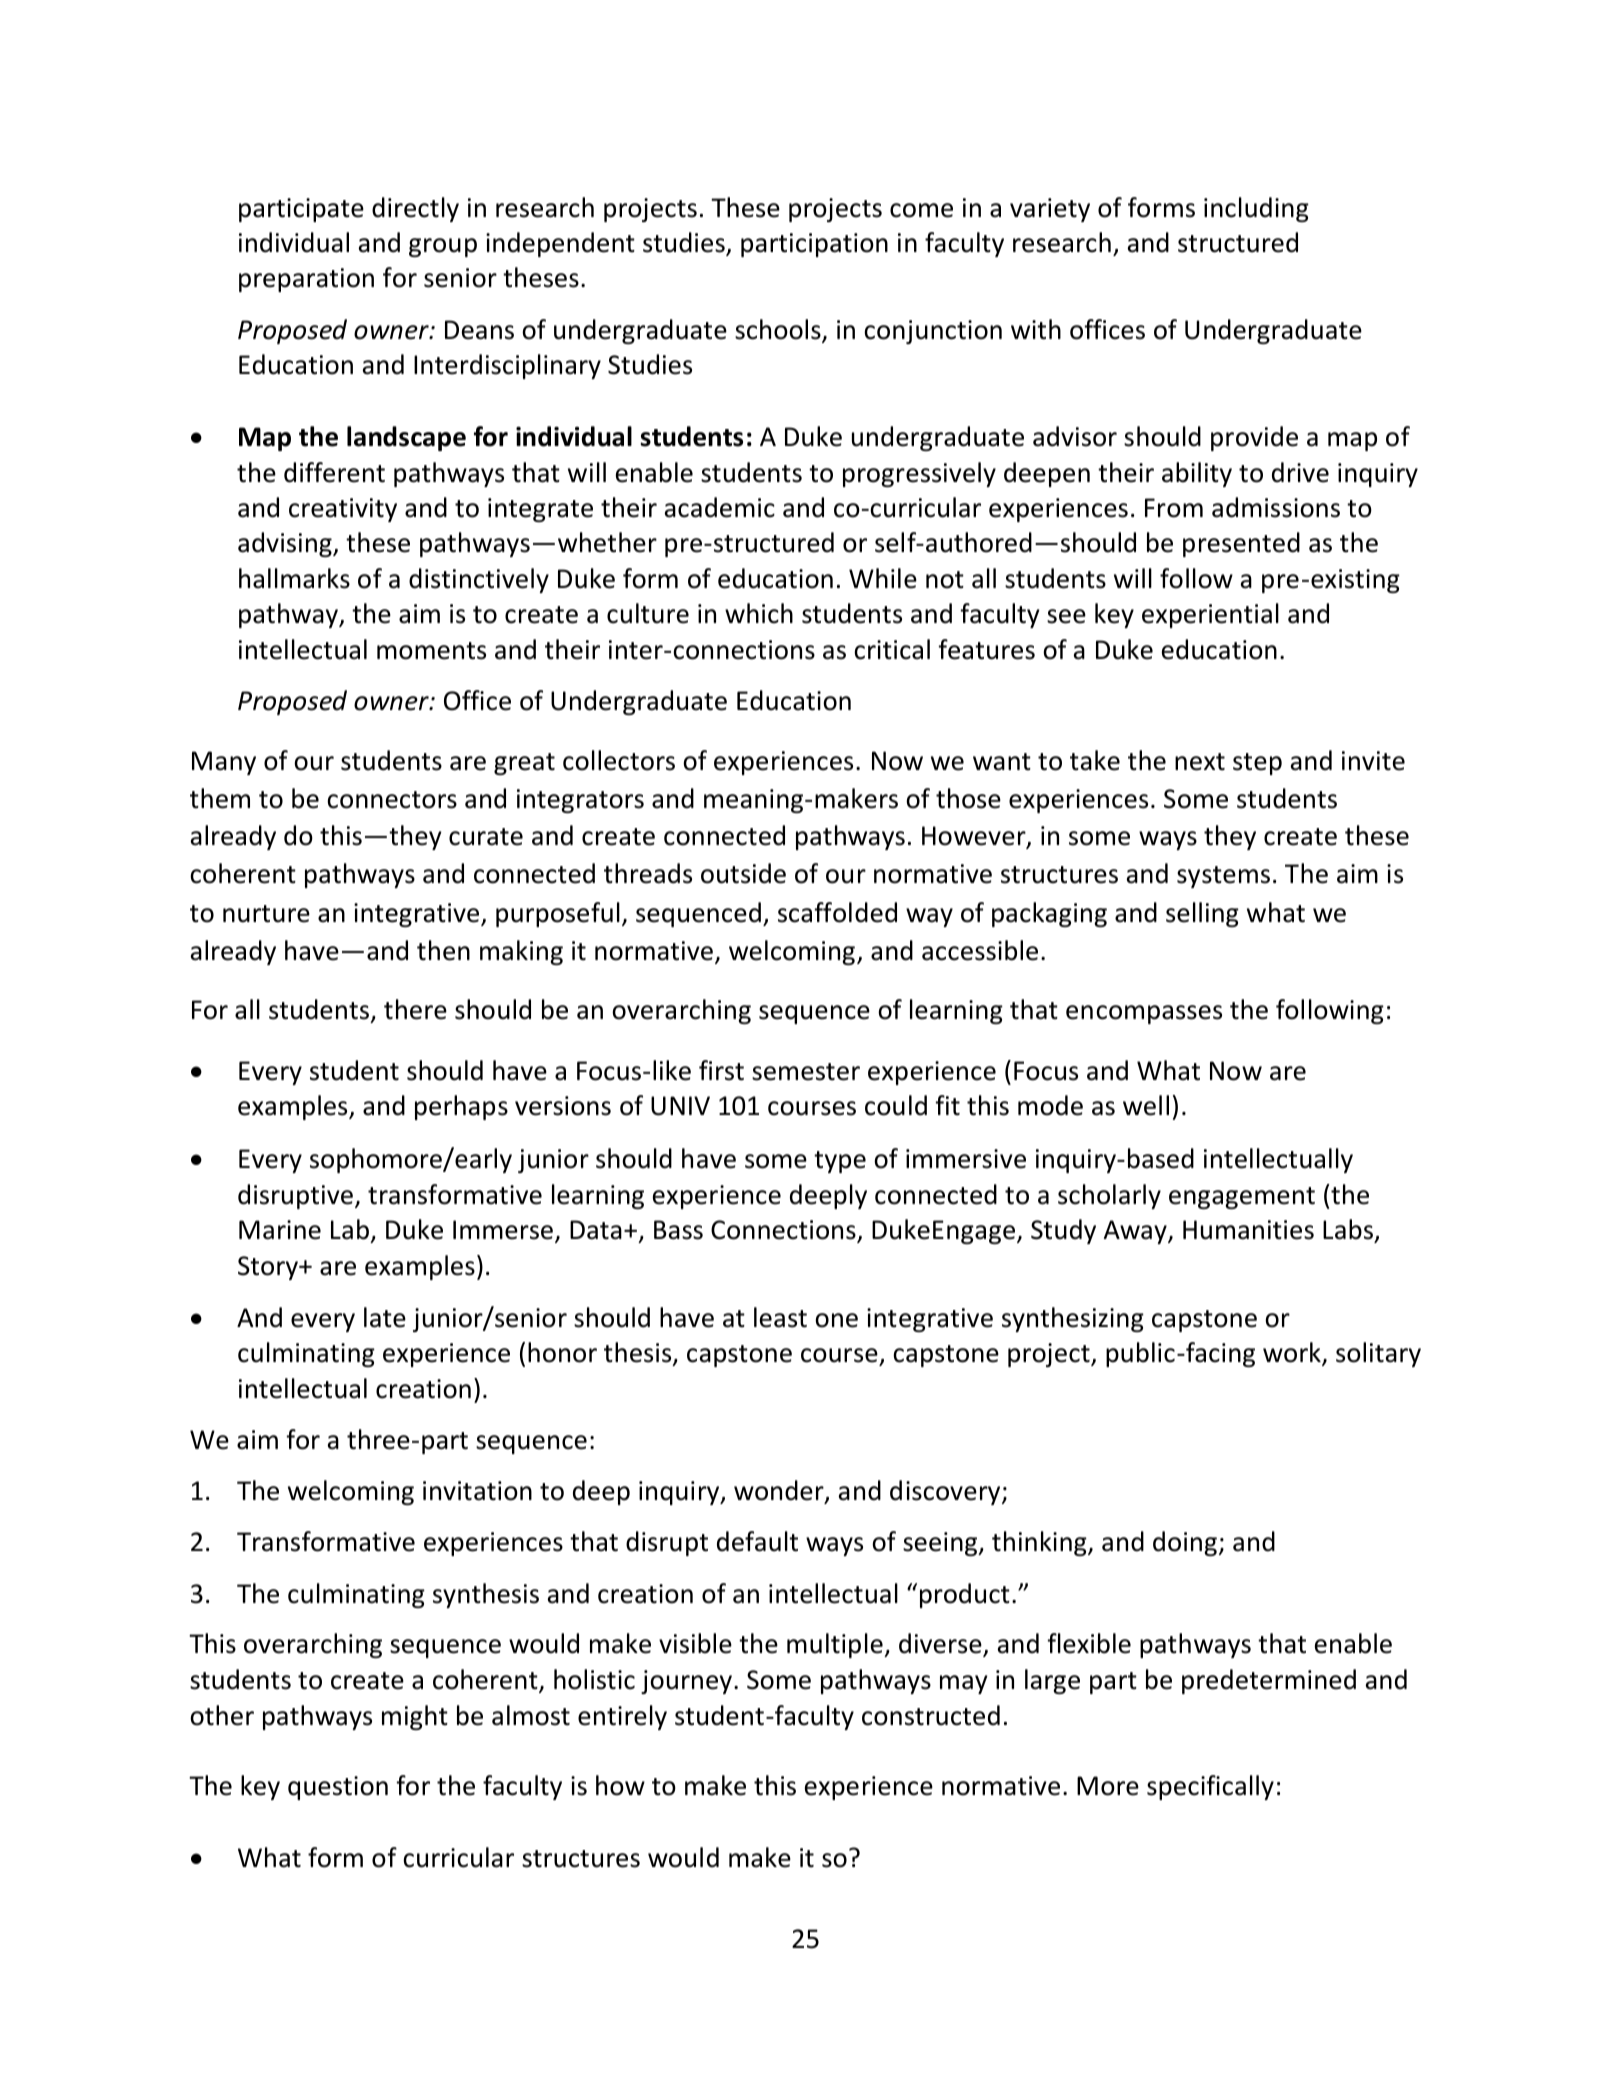 The width and height of the screenshot is (1612, 2086). I want to click on moments, so click(431, 651).
